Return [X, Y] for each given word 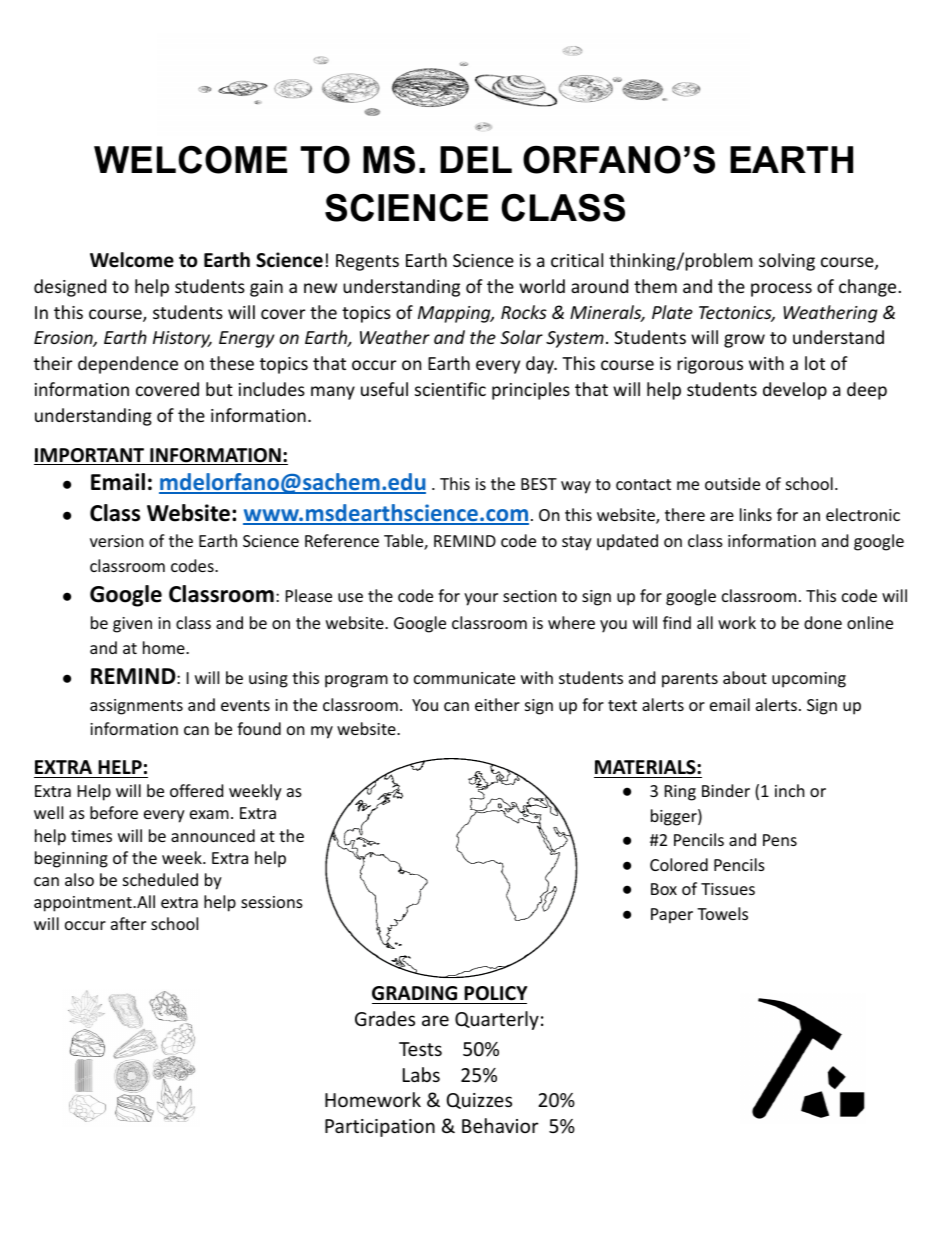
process [781, 290]
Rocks [524, 312]
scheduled [160, 879]
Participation [380, 1128]
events [245, 705]
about [745, 677]
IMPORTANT [90, 456]
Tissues [728, 889]
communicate [464, 678]
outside [732, 483]
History [182, 339]
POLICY [496, 993]
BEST [539, 484]
